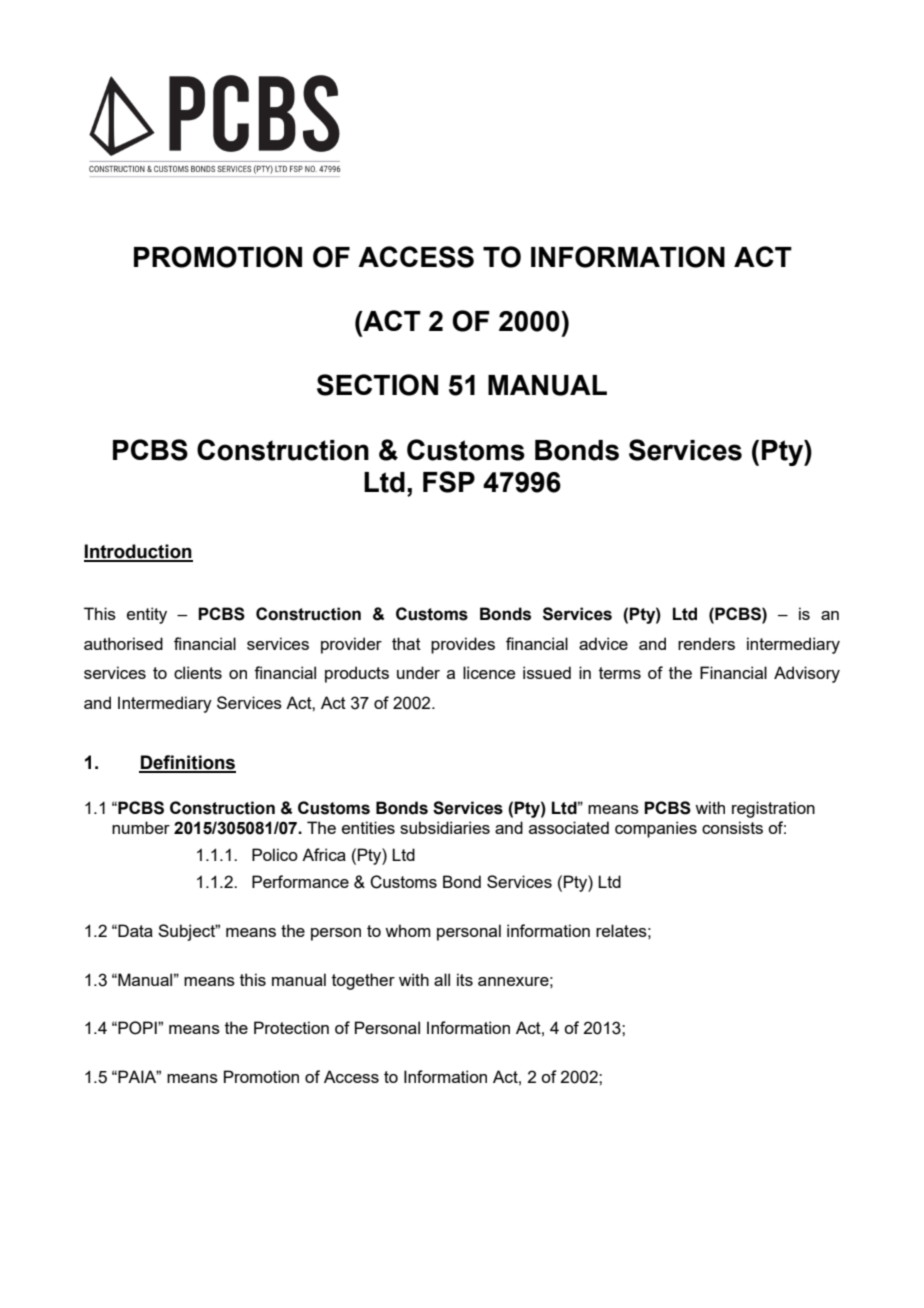 The height and width of the document is (1308, 924). Describe the element at coordinates (291, 1027) in the document. I see `Protection` at that location.
